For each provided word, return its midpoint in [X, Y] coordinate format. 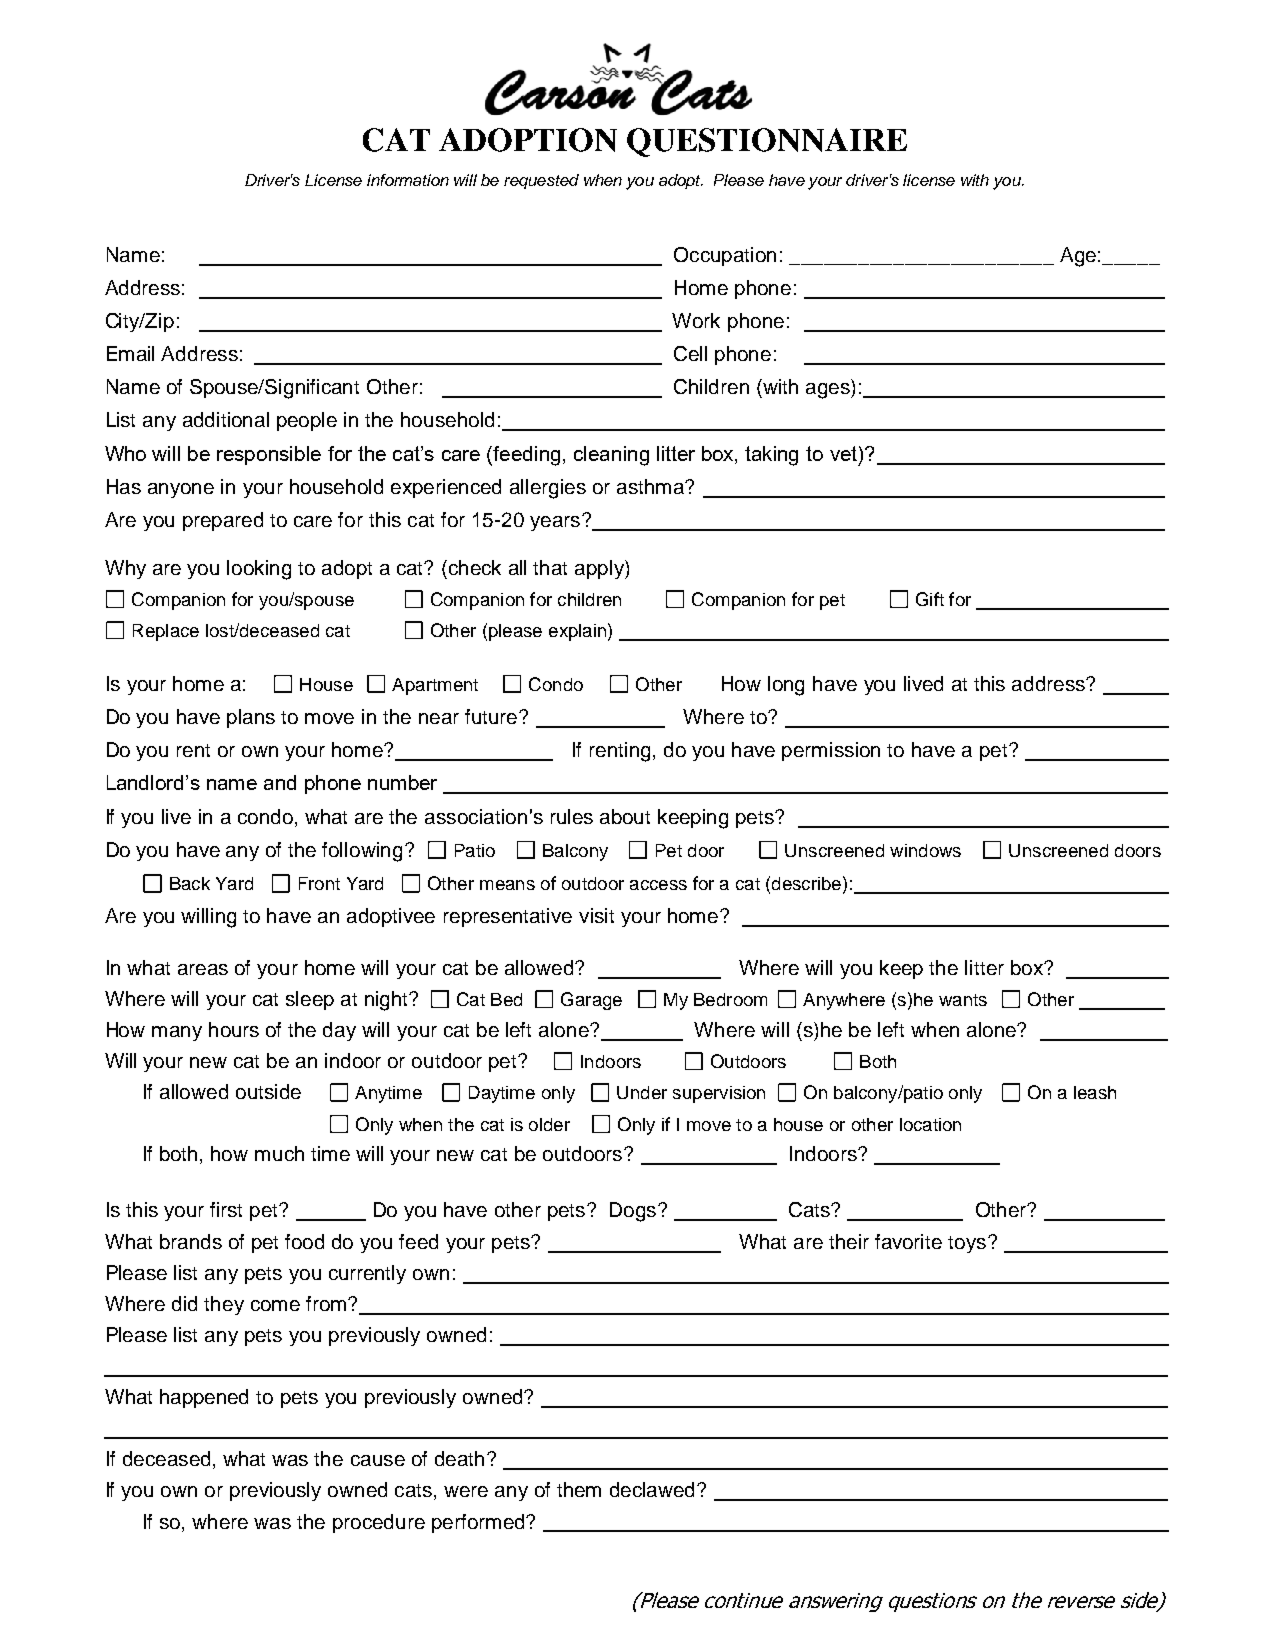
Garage [591, 1001]
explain [577, 632]
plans [251, 718]
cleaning [611, 456]
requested [541, 181]
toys [967, 1244]
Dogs [633, 1212]
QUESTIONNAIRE [767, 142]
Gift [930, 599]
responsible [269, 455]
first [226, 1209]
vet [845, 453]
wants [963, 1000]
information [408, 180]
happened [204, 1398]
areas [203, 969]
